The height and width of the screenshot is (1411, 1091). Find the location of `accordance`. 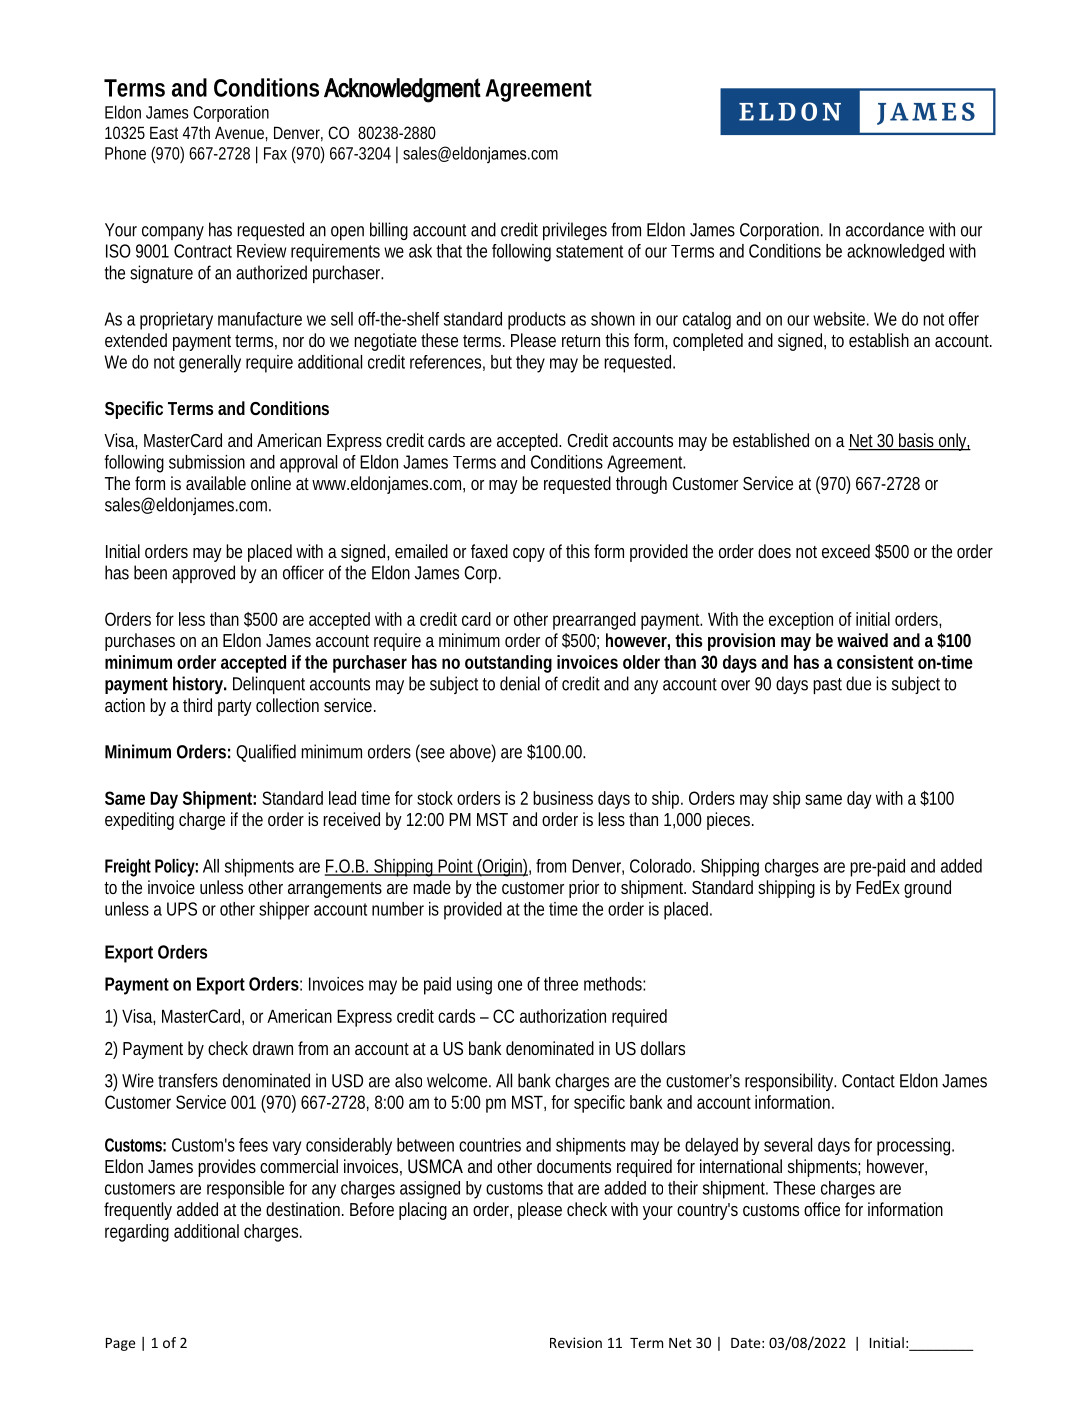

accordance is located at coordinates (885, 229).
